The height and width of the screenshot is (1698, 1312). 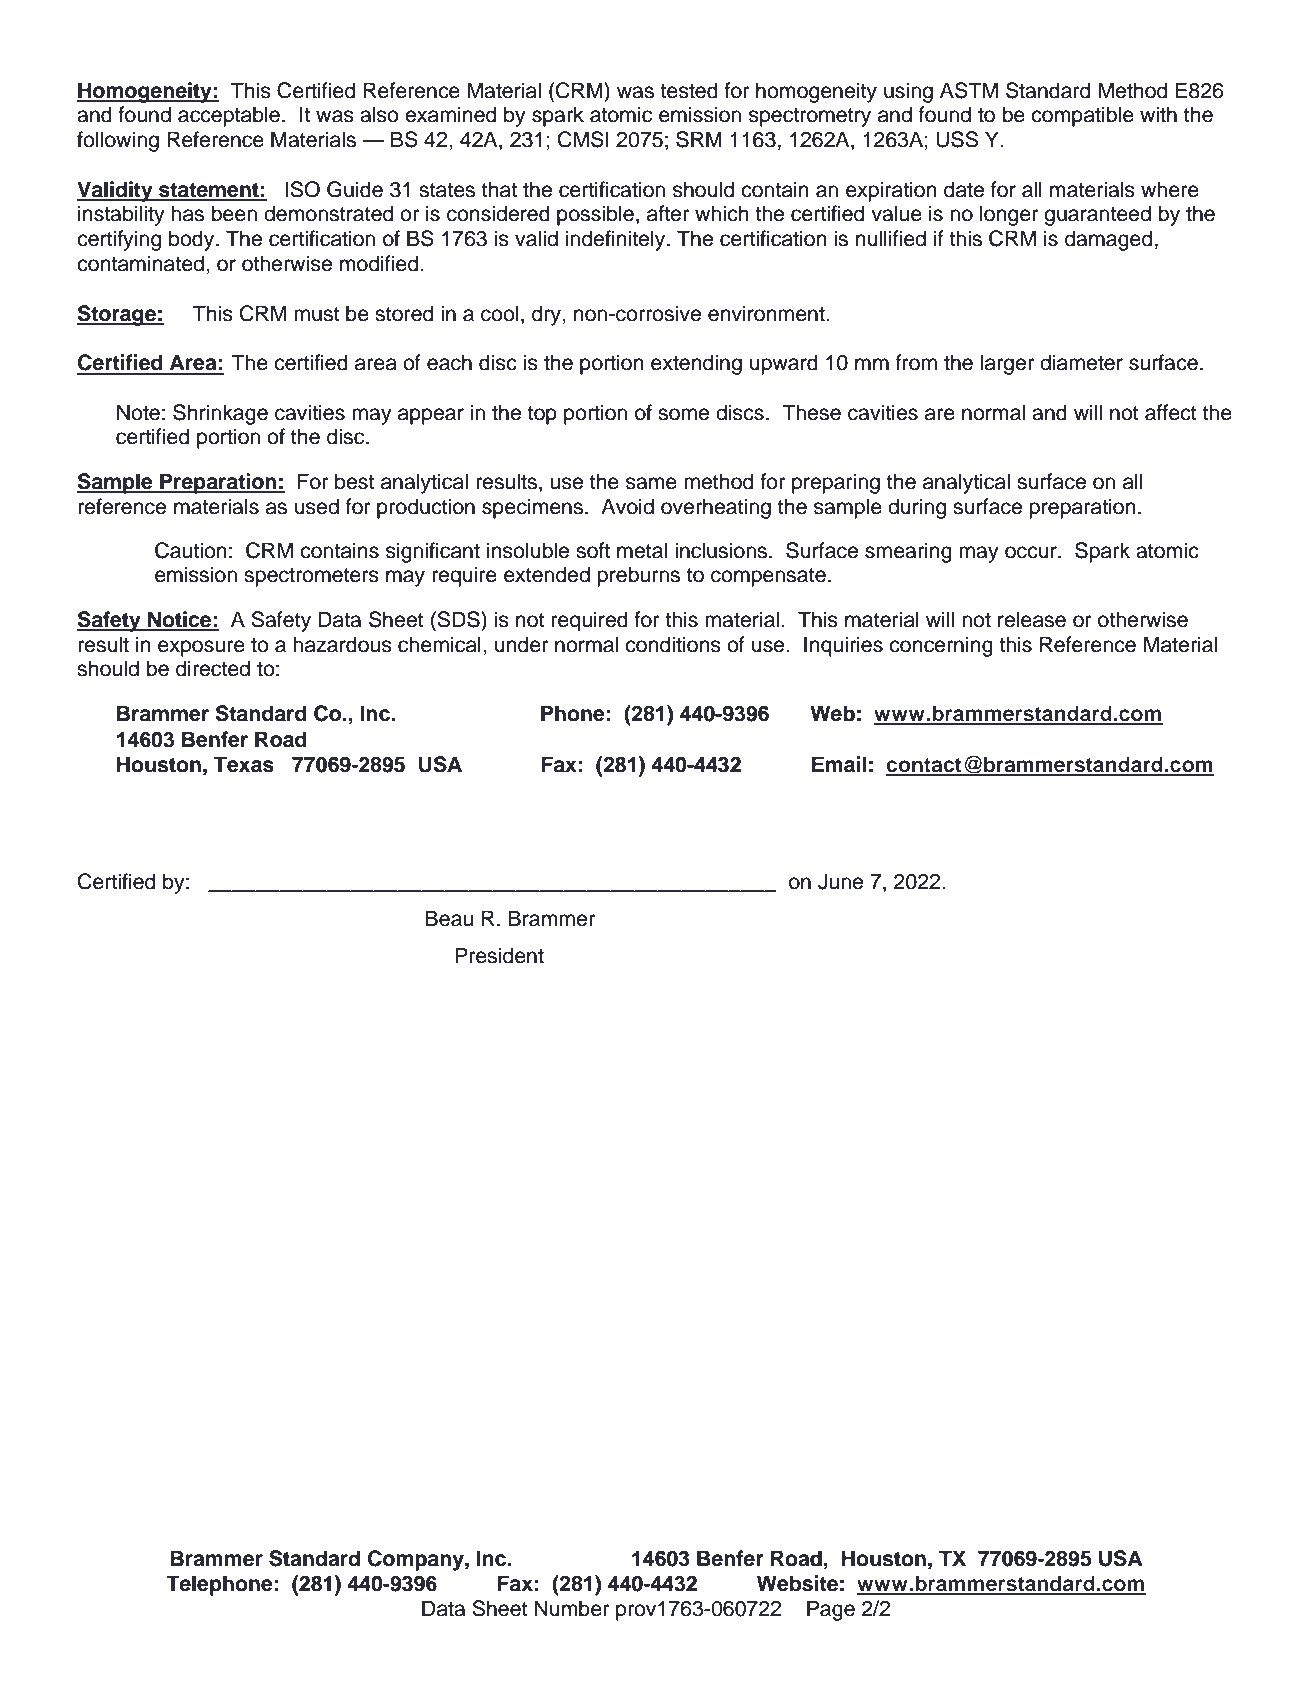 What do you see at coordinates (244, 764) in the screenshot?
I see `Texas` at bounding box center [244, 764].
